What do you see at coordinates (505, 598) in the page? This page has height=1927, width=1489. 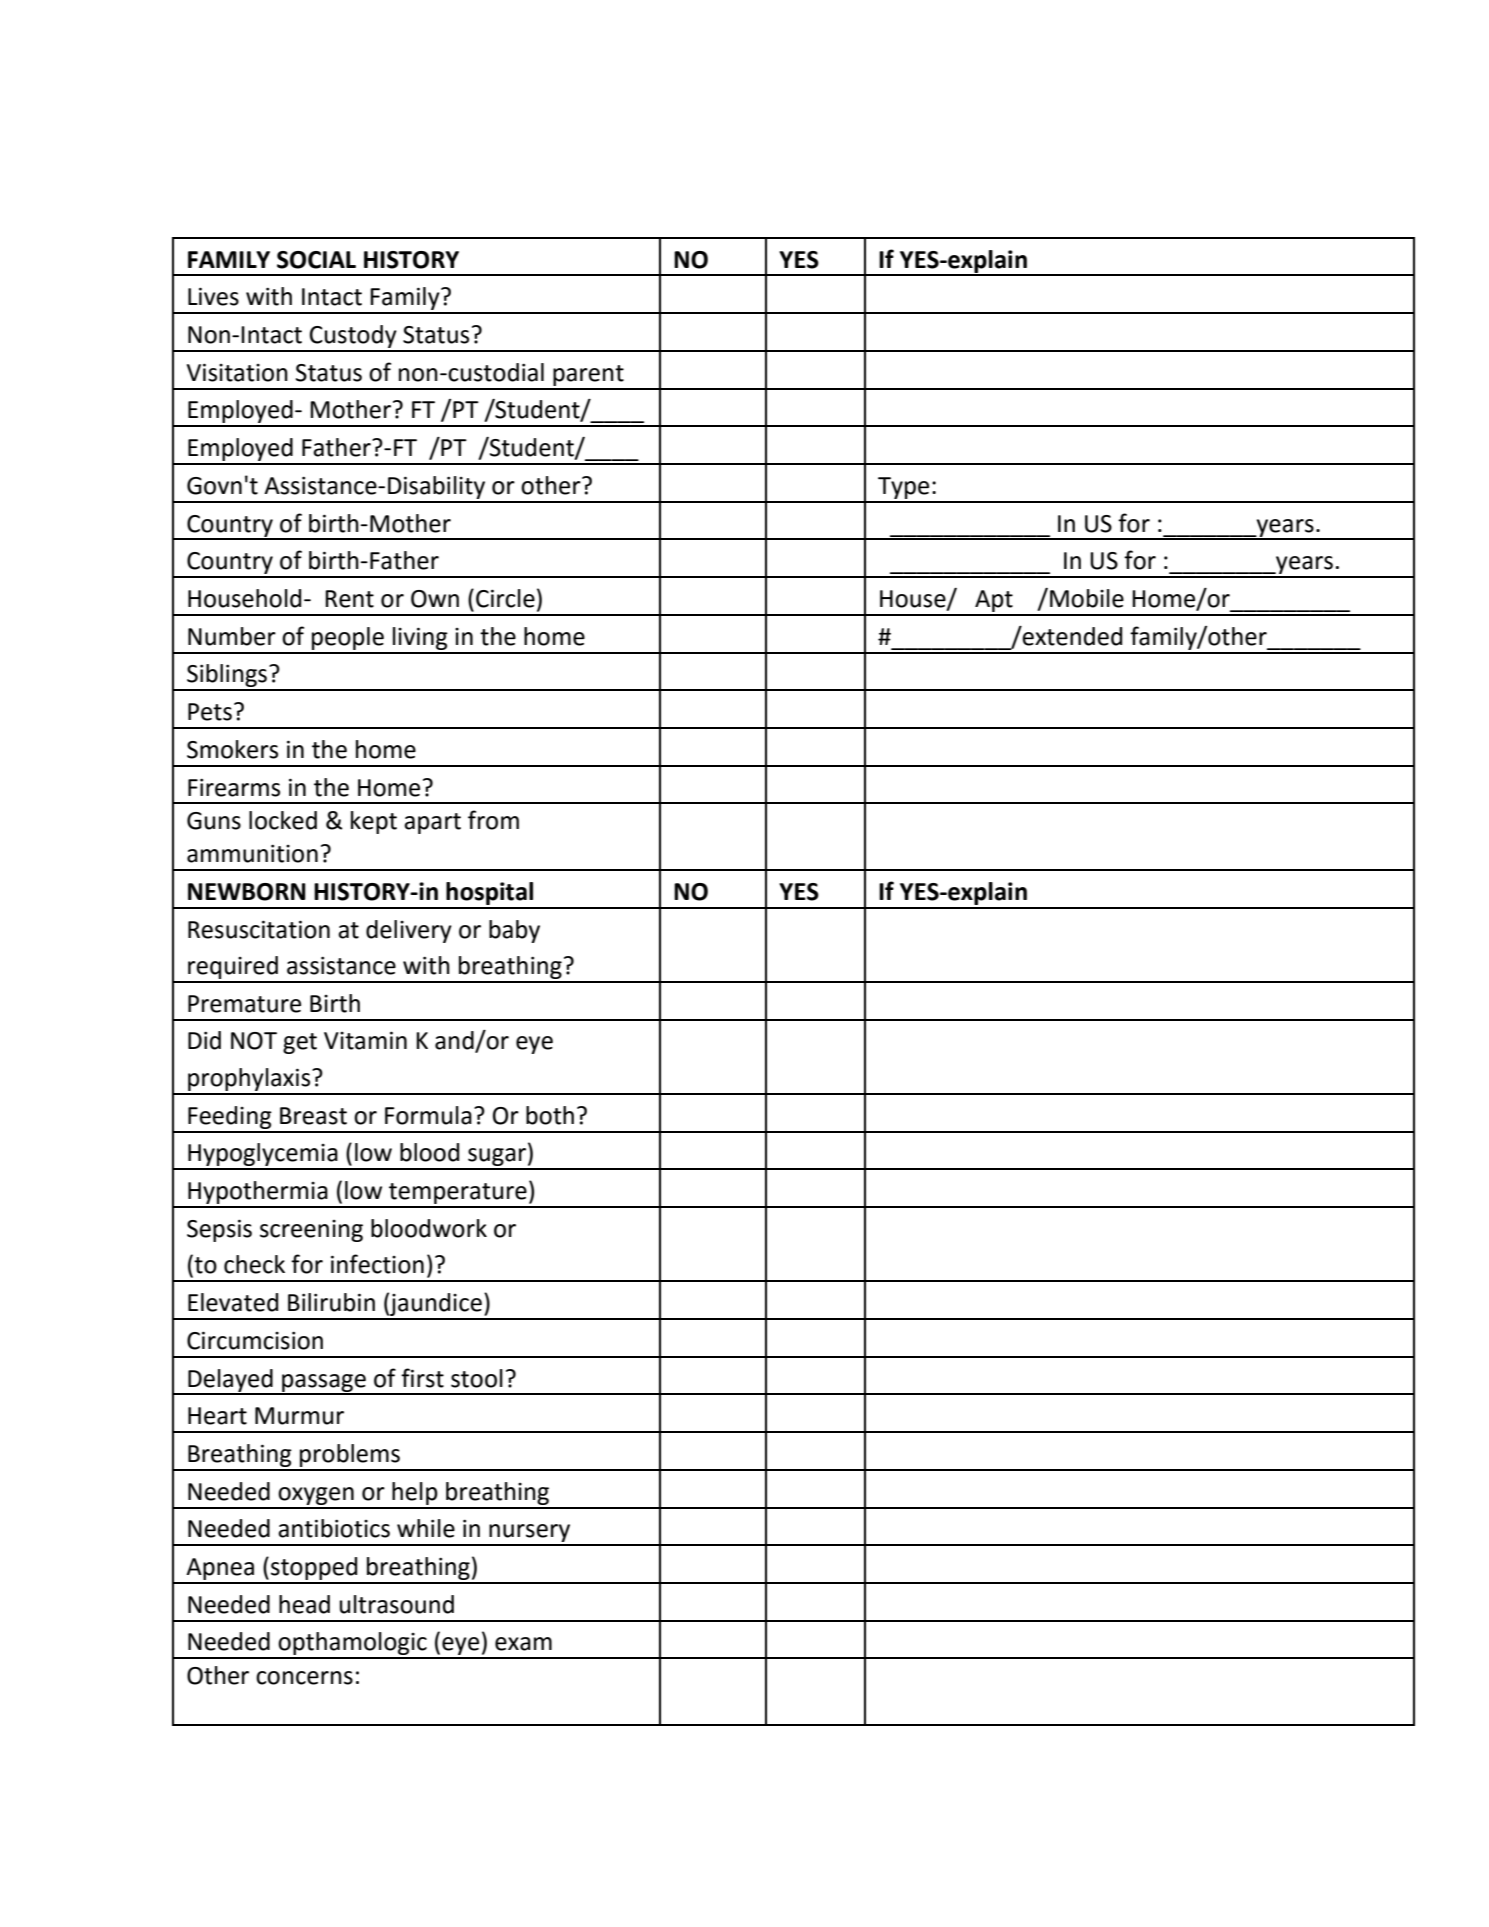 I see `Circle` at bounding box center [505, 598].
